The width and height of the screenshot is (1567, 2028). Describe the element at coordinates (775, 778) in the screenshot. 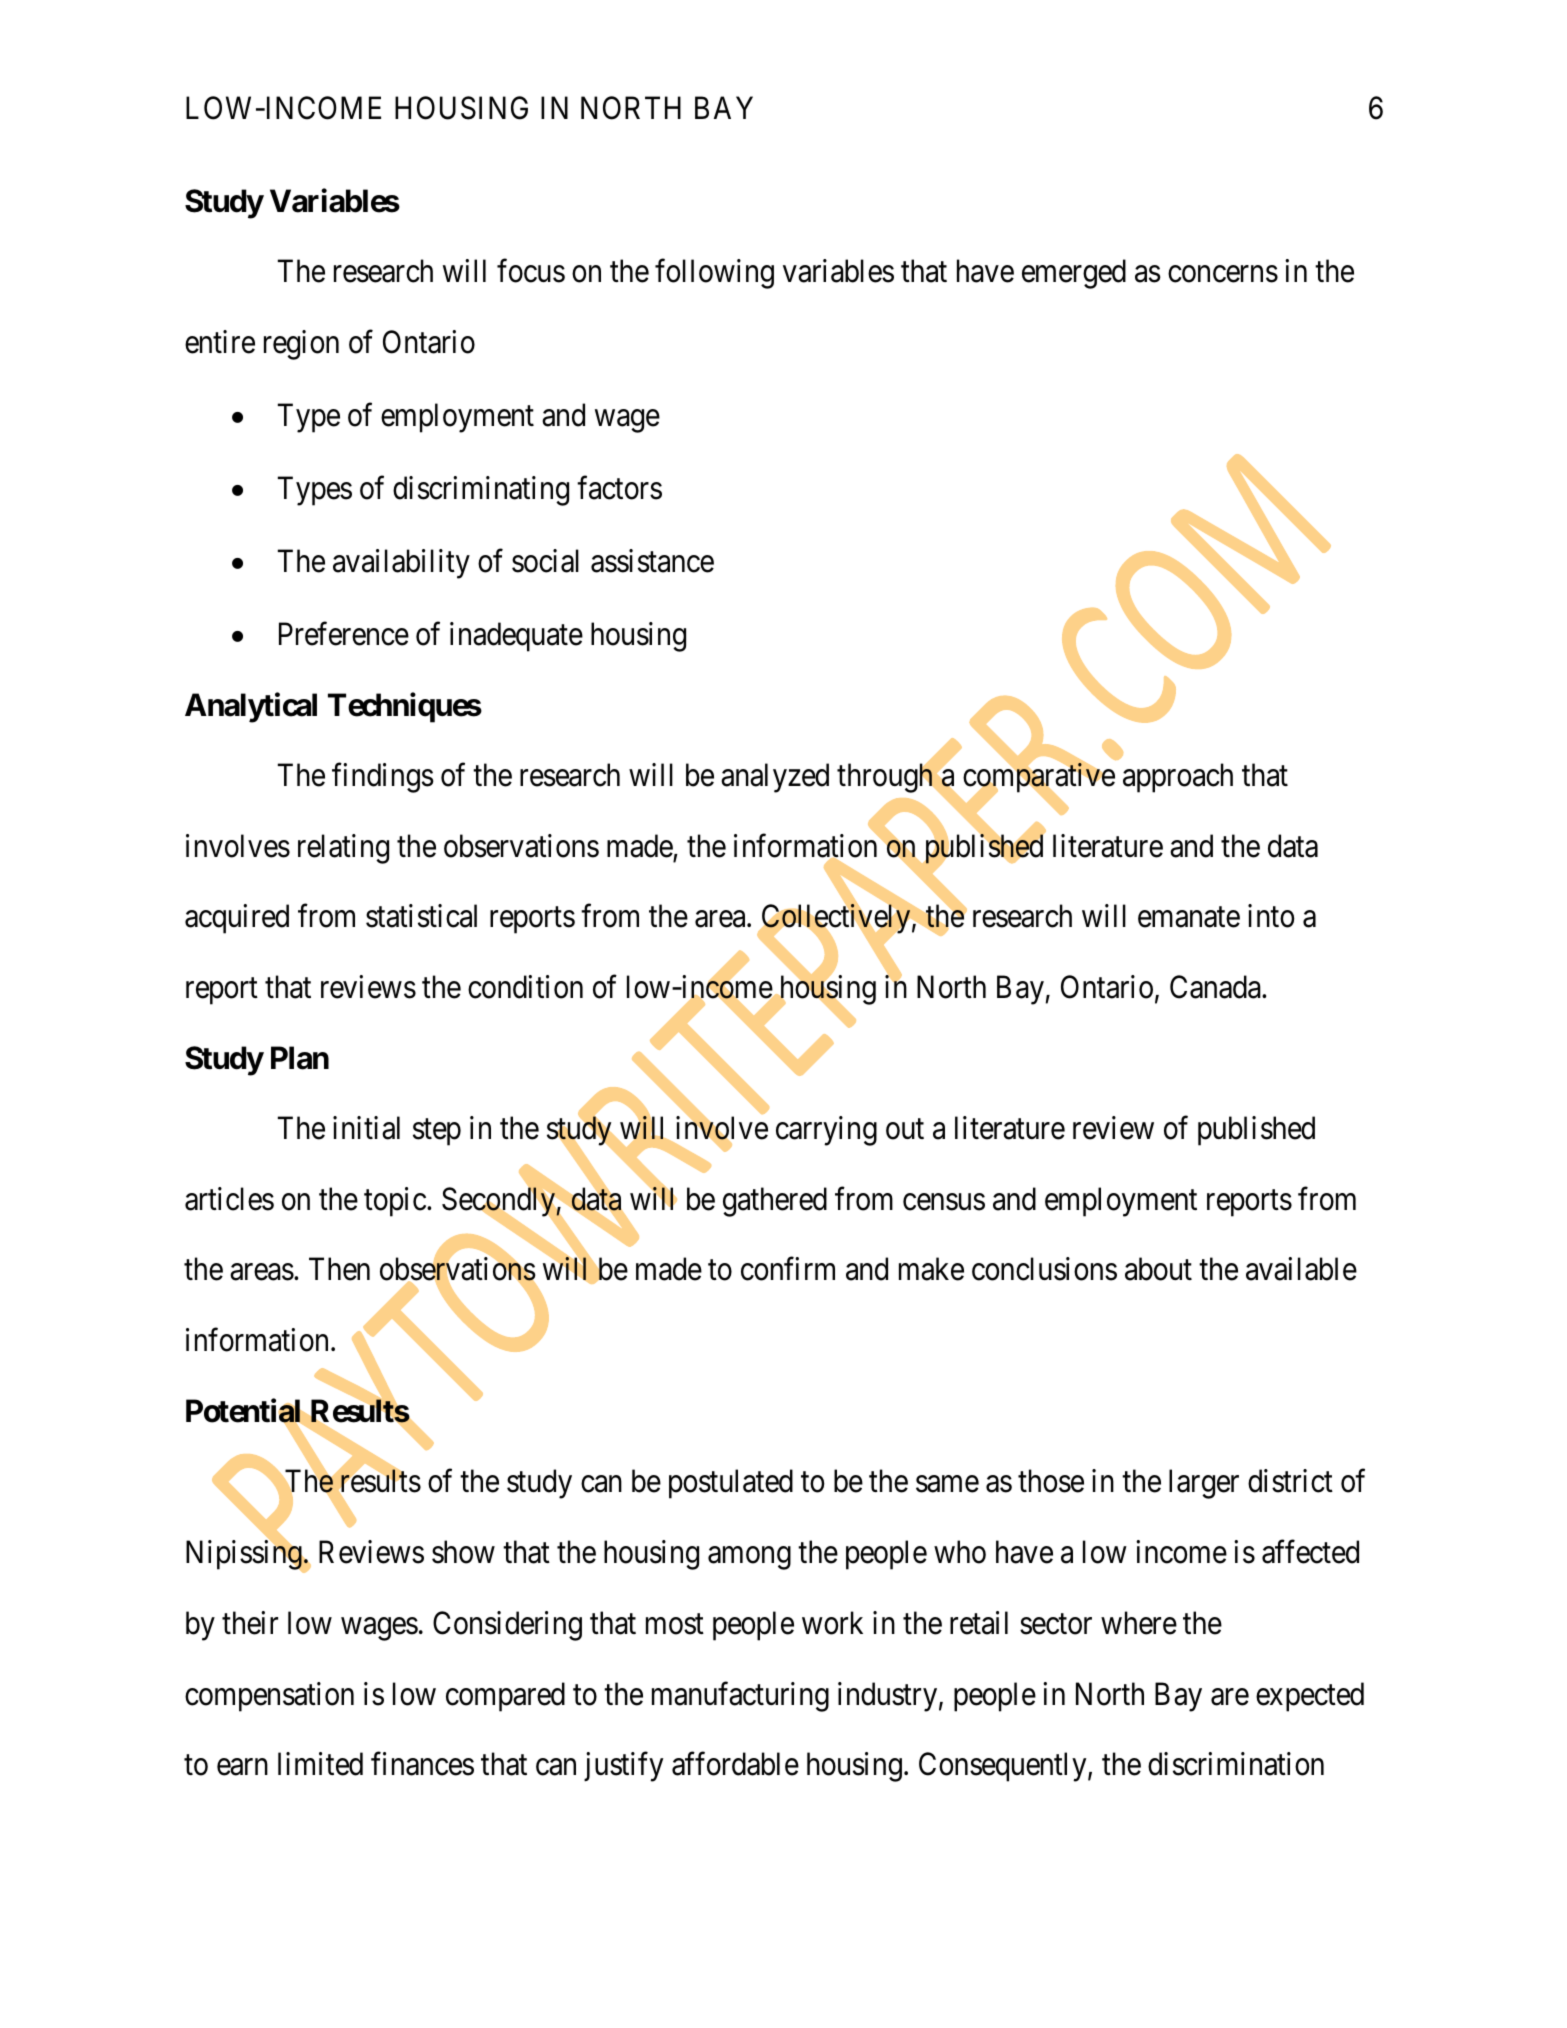

I see `analyzed` at that location.
